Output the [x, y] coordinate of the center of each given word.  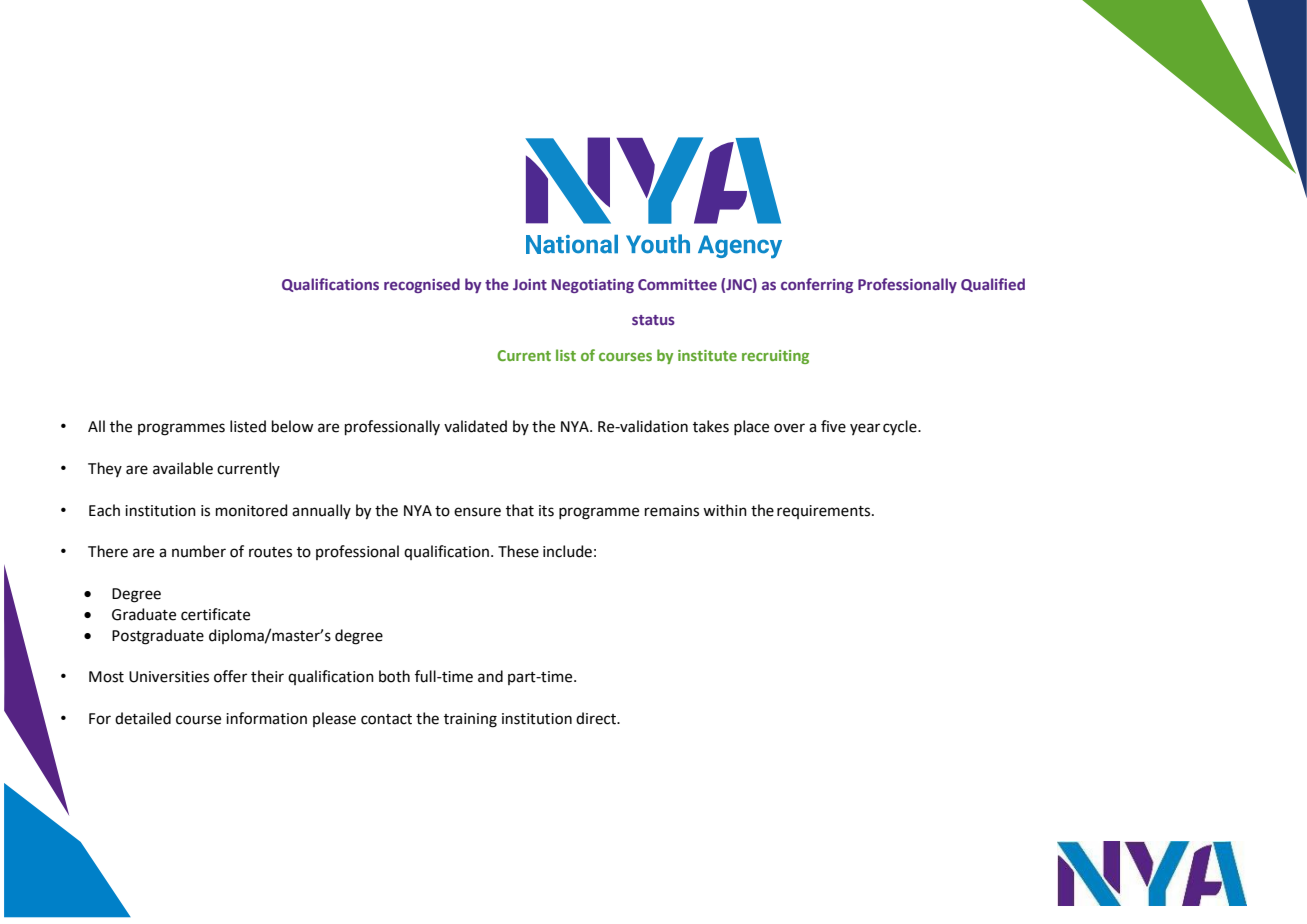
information [266, 718]
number [199, 551]
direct [597, 718]
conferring [817, 285]
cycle [901, 428]
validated [475, 426]
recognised [422, 285]
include [567, 551]
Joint [530, 284]
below [292, 426]
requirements [825, 512]
